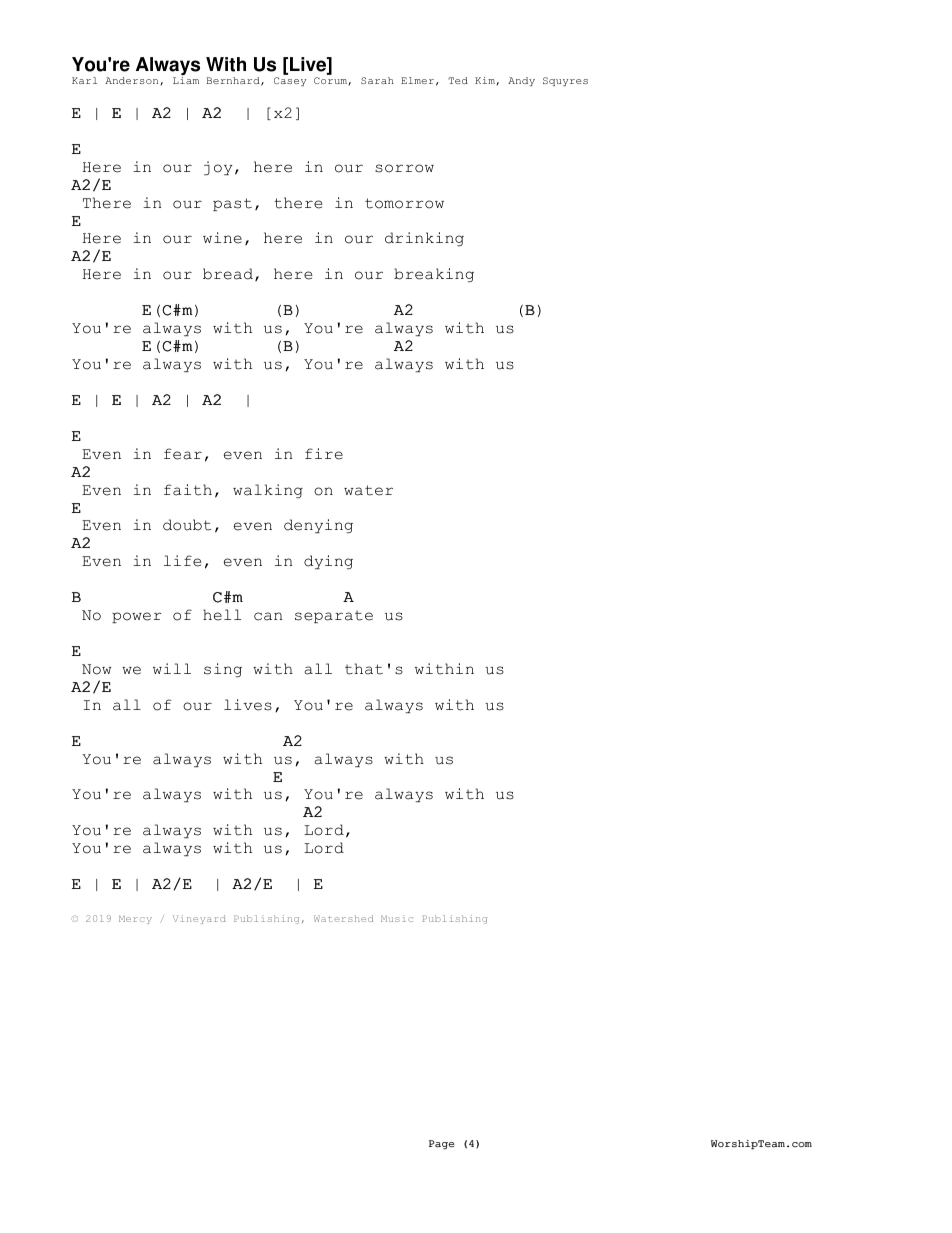 This page has width=952, height=1233. What do you see at coordinates (135, 919) in the page?
I see `Mercy` at bounding box center [135, 919].
